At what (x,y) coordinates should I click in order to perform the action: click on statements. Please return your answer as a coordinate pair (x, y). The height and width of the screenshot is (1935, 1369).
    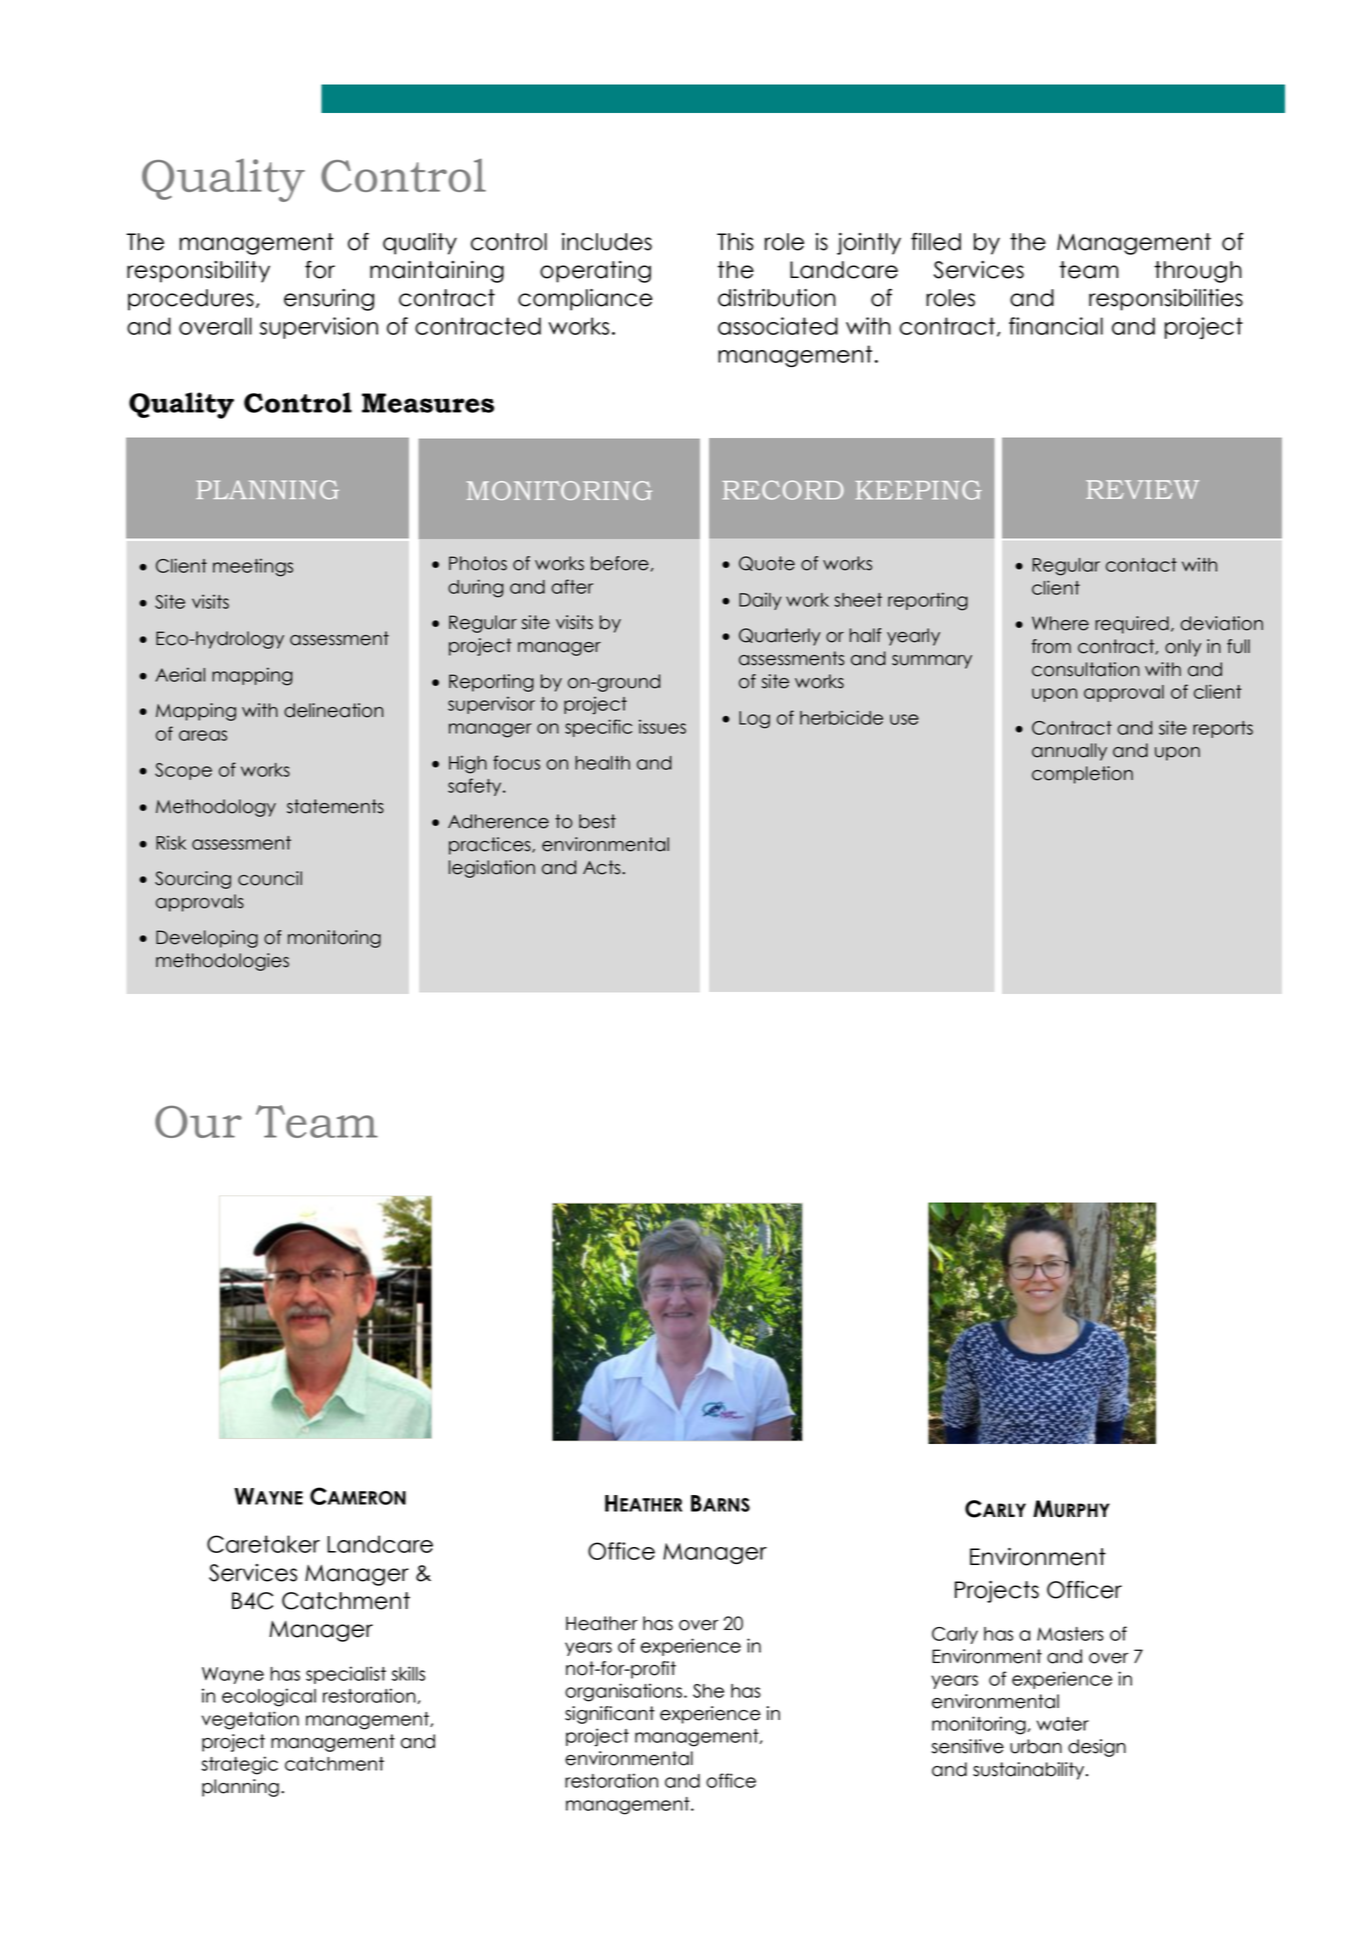
    Looking at the image, I should click on (335, 806).
